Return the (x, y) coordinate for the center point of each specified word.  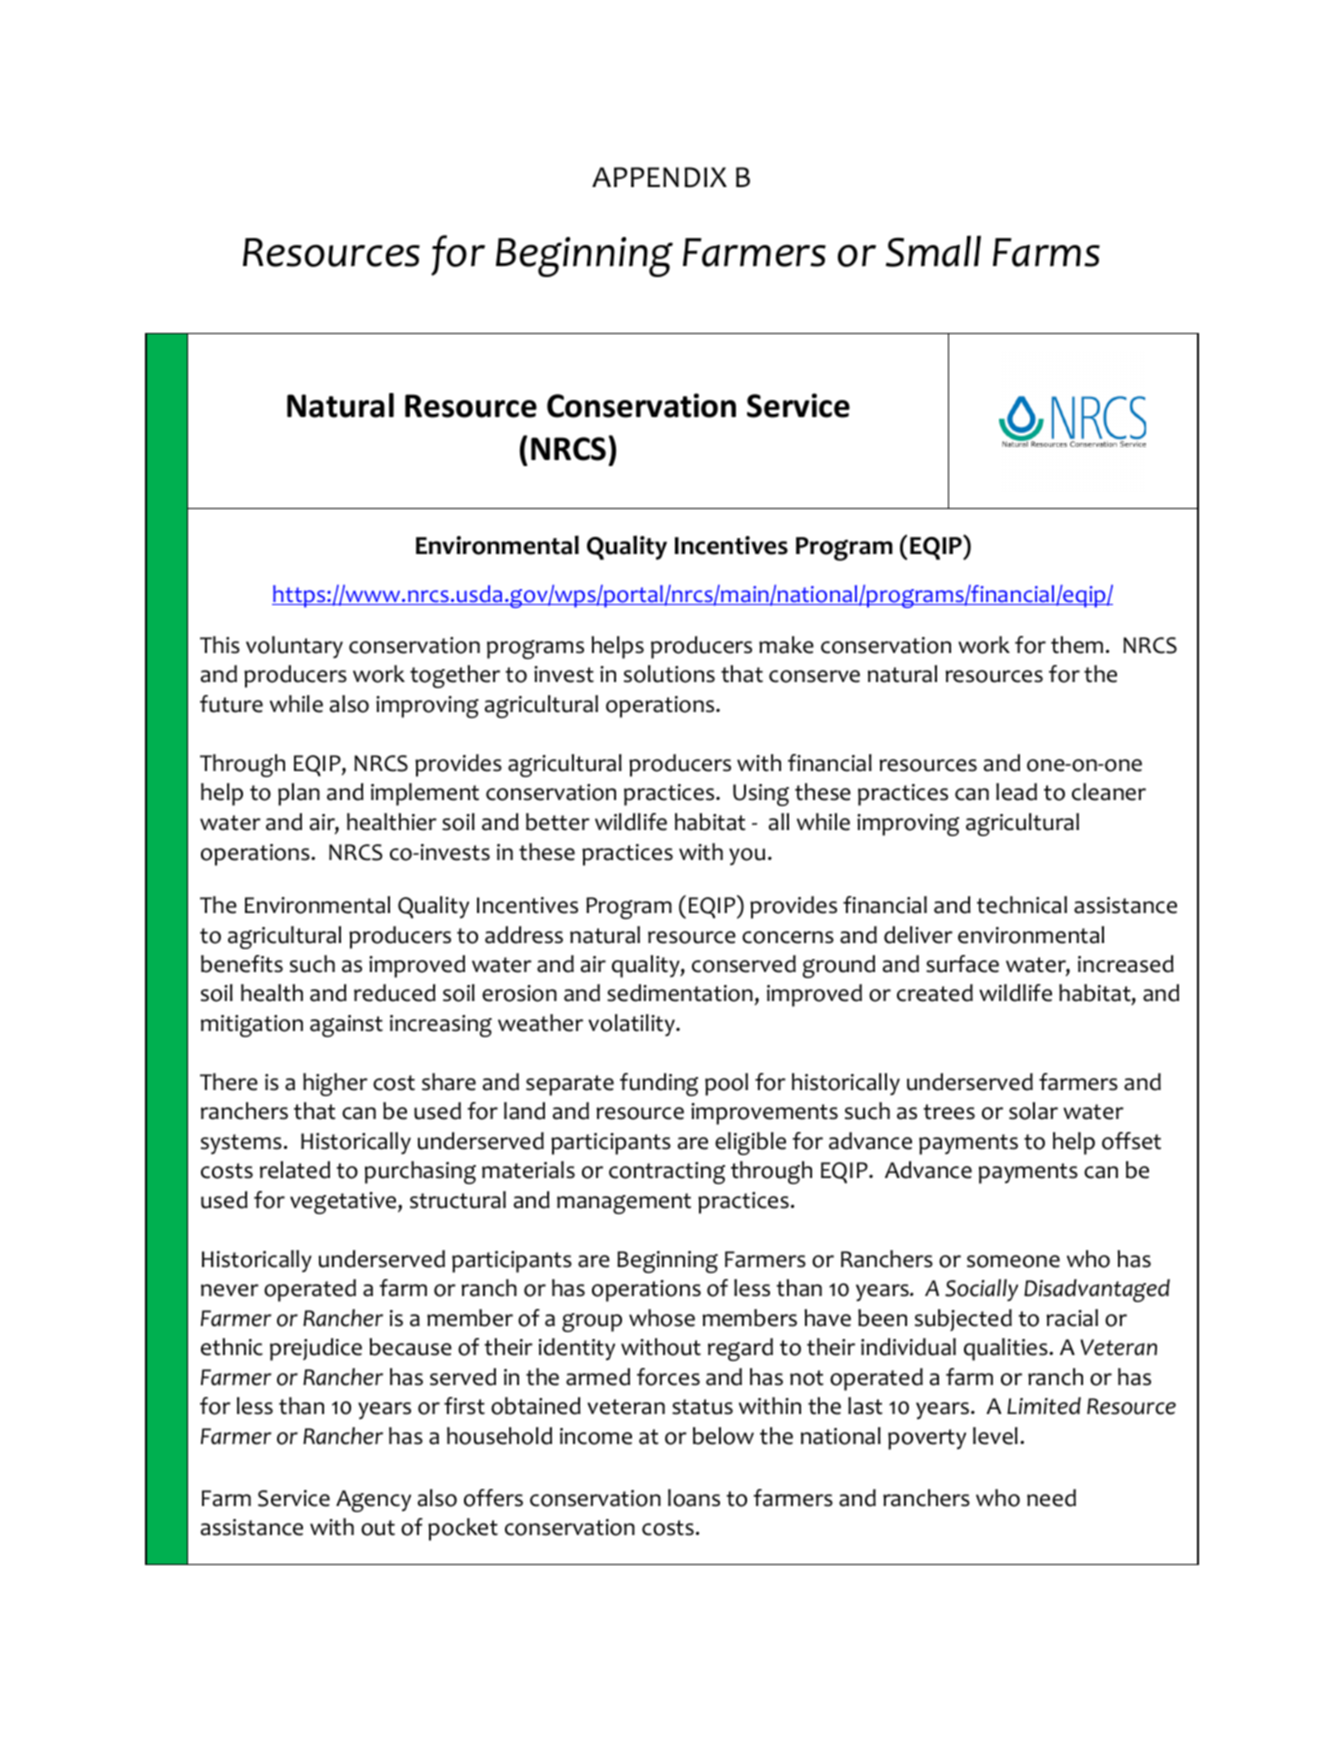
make (786, 645)
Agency (373, 1501)
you (747, 856)
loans (694, 1498)
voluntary (294, 647)
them (1077, 645)
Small (933, 251)
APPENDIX (659, 177)
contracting (667, 1173)
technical (1022, 905)
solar (1033, 1111)
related (295, 1170)
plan (299, 794)
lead (1016, 792)
